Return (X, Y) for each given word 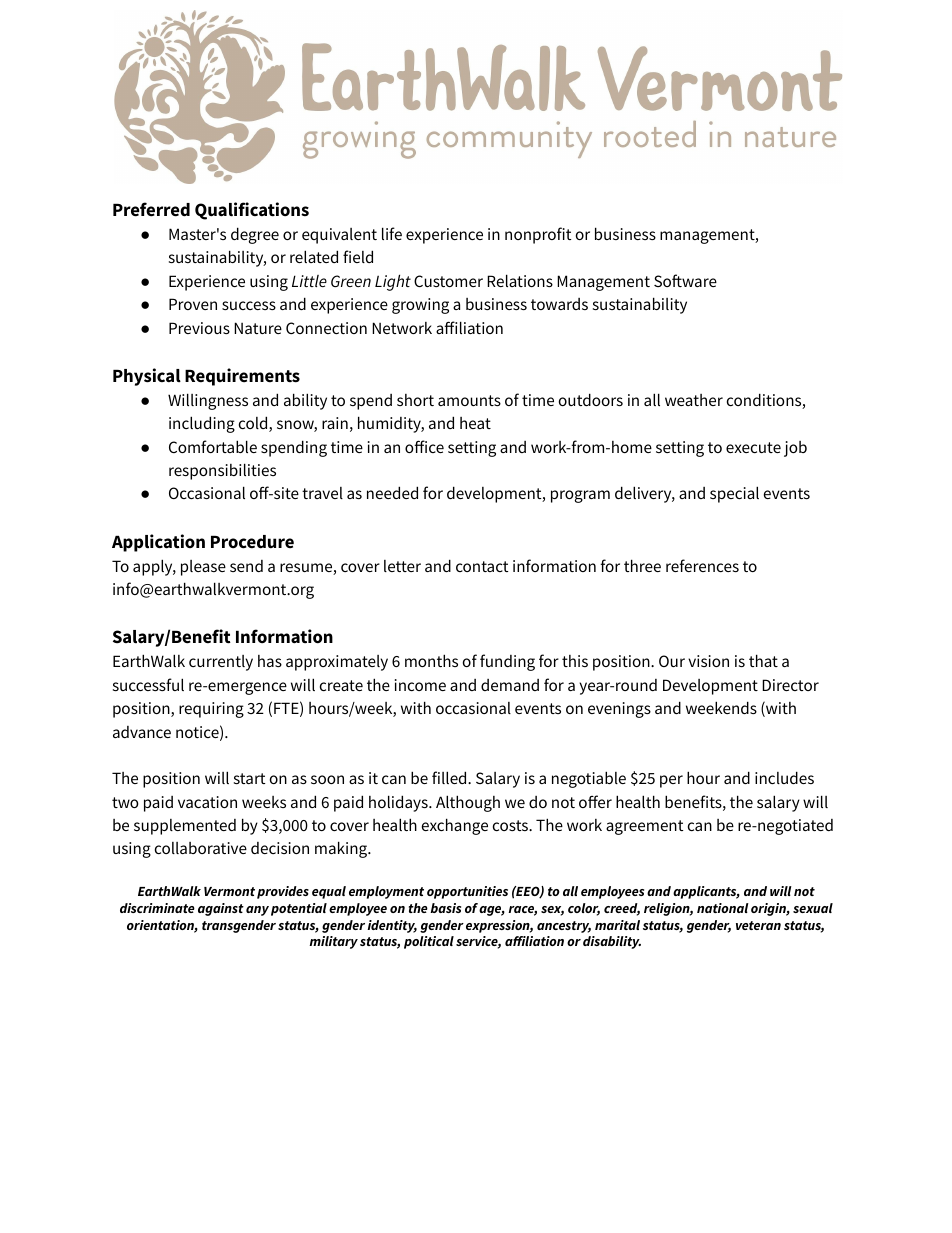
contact (482, 566)
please (203, 568)
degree (255, 235)
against (221, 909)
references (702, 565)
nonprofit (538, 235)
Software (685, 280)
